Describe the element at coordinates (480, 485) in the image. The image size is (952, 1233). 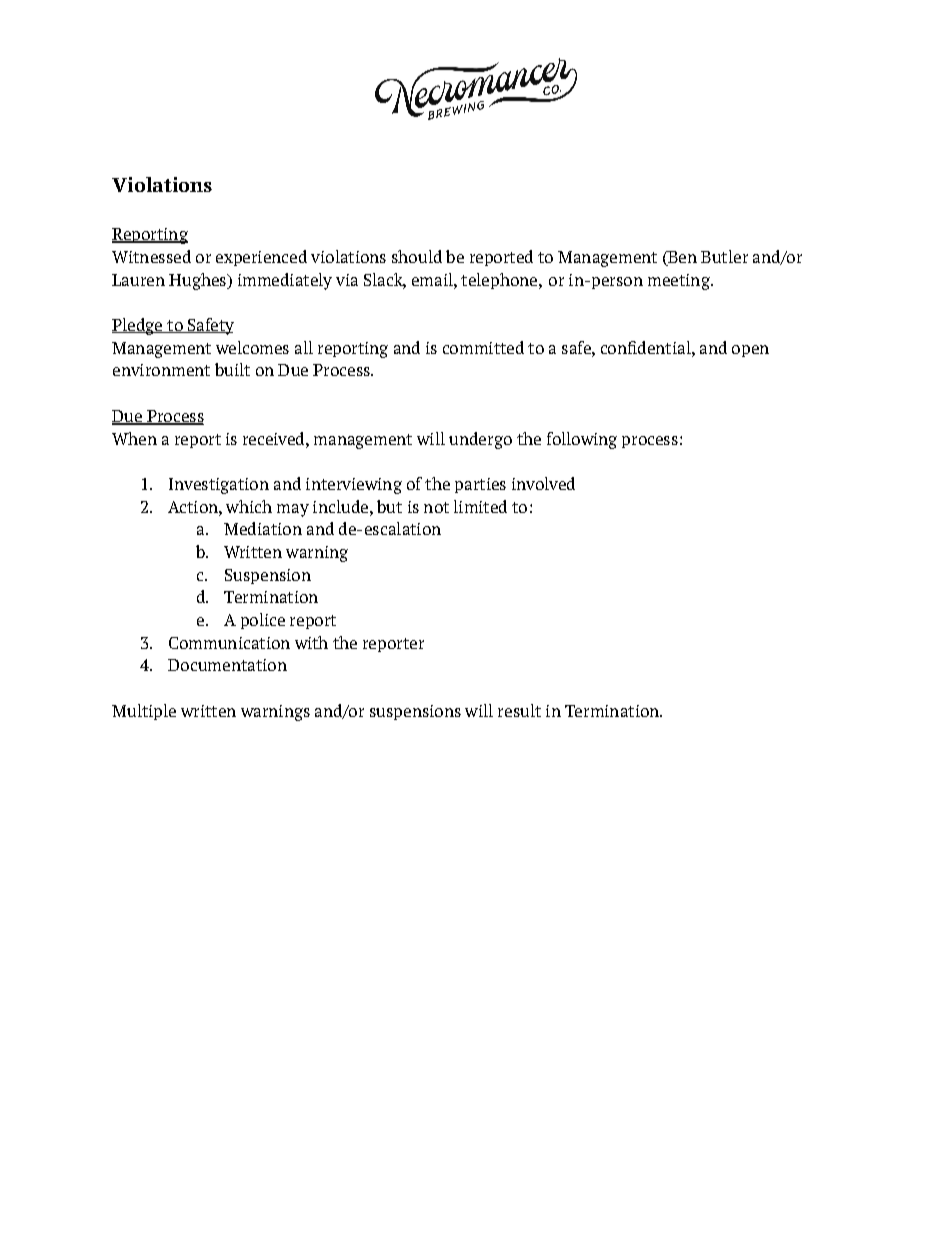
I see `parties` at that location.
